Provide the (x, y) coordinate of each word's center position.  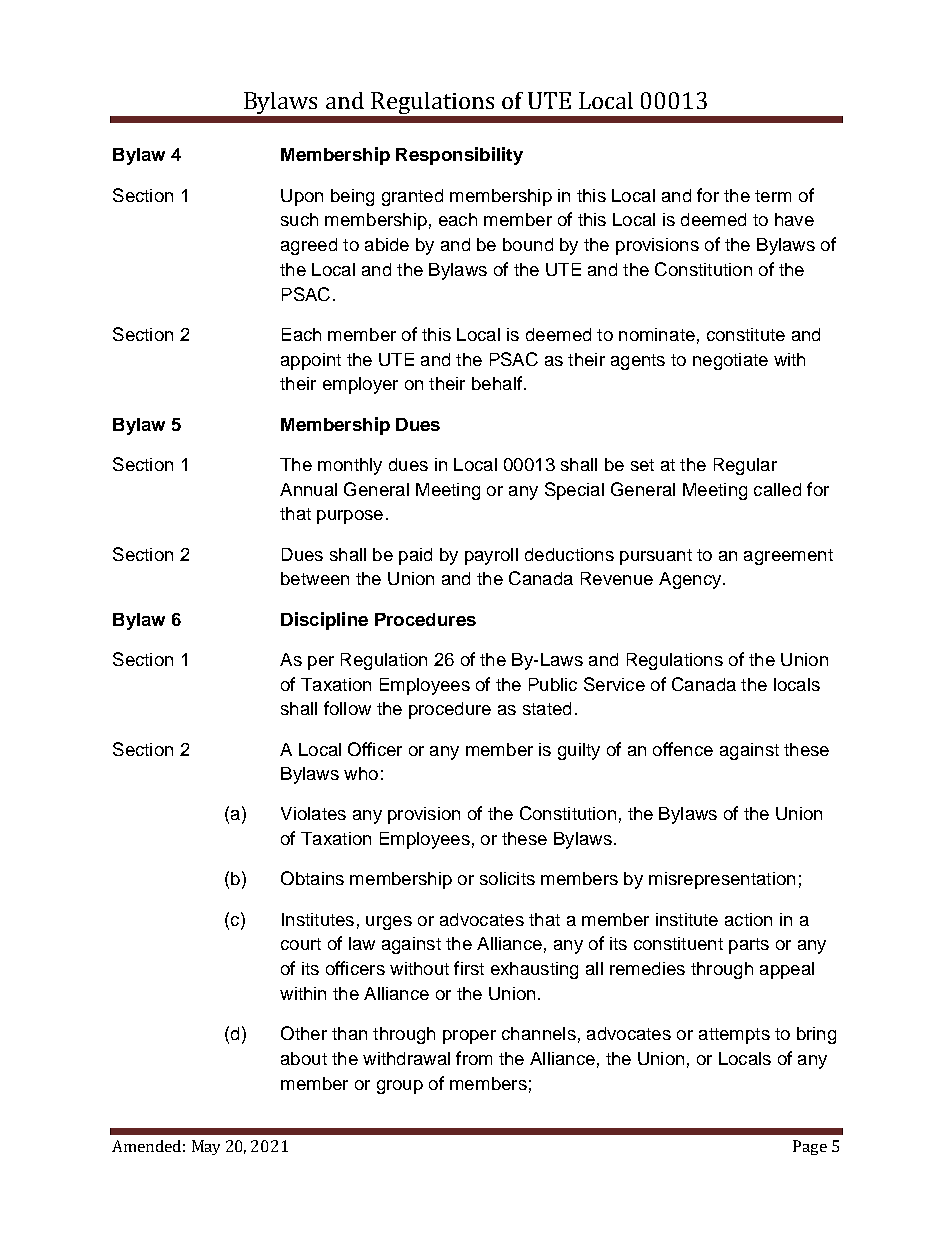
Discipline (324, 621)
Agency (691, 580)
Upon (302, 197)
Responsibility (459, 156)
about (304, 1058)
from (474, 1058)
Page (810, 1147)
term (773, 196)
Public (553, 684)
